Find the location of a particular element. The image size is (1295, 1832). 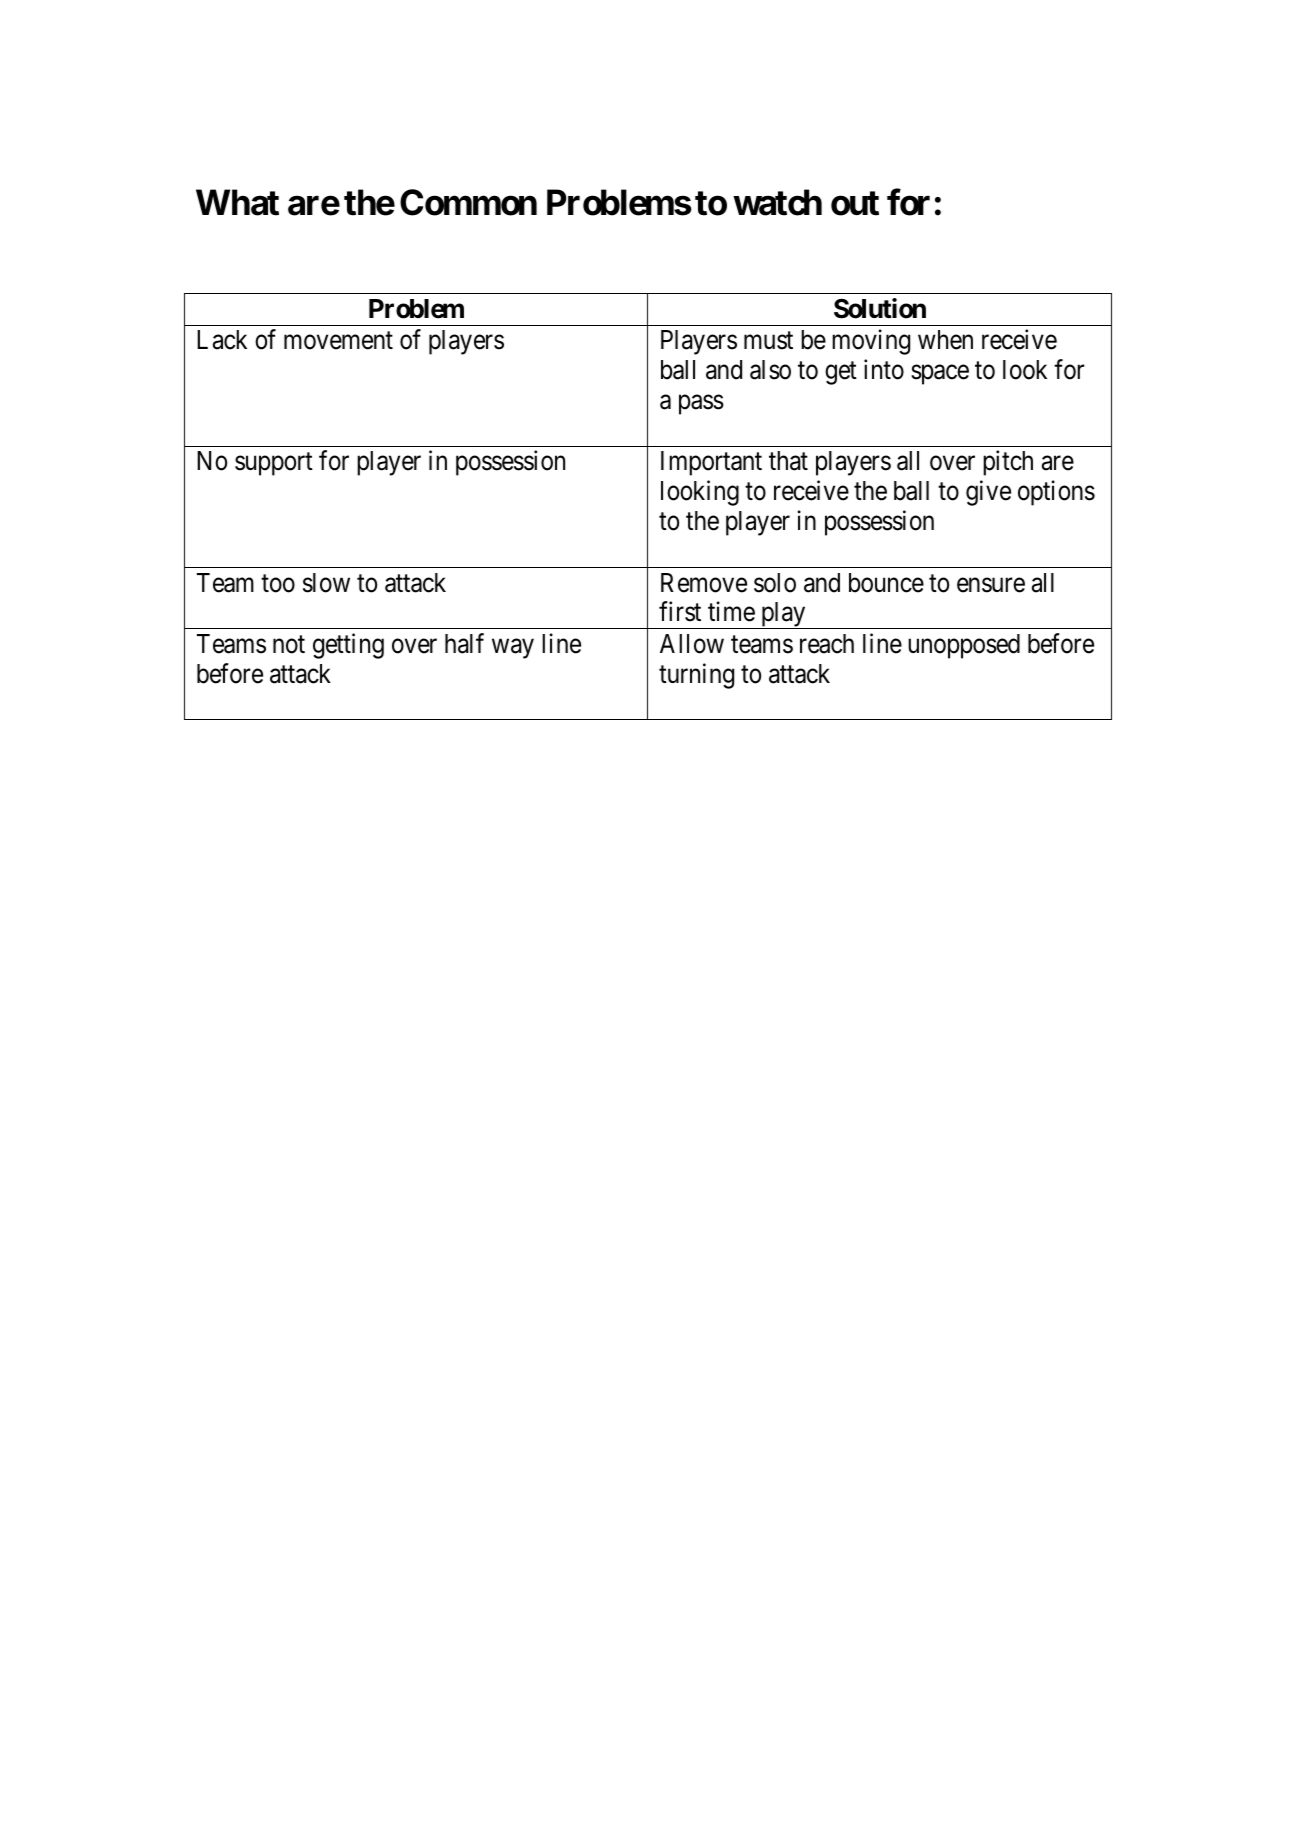

What is located at coordinates (237, 203).
